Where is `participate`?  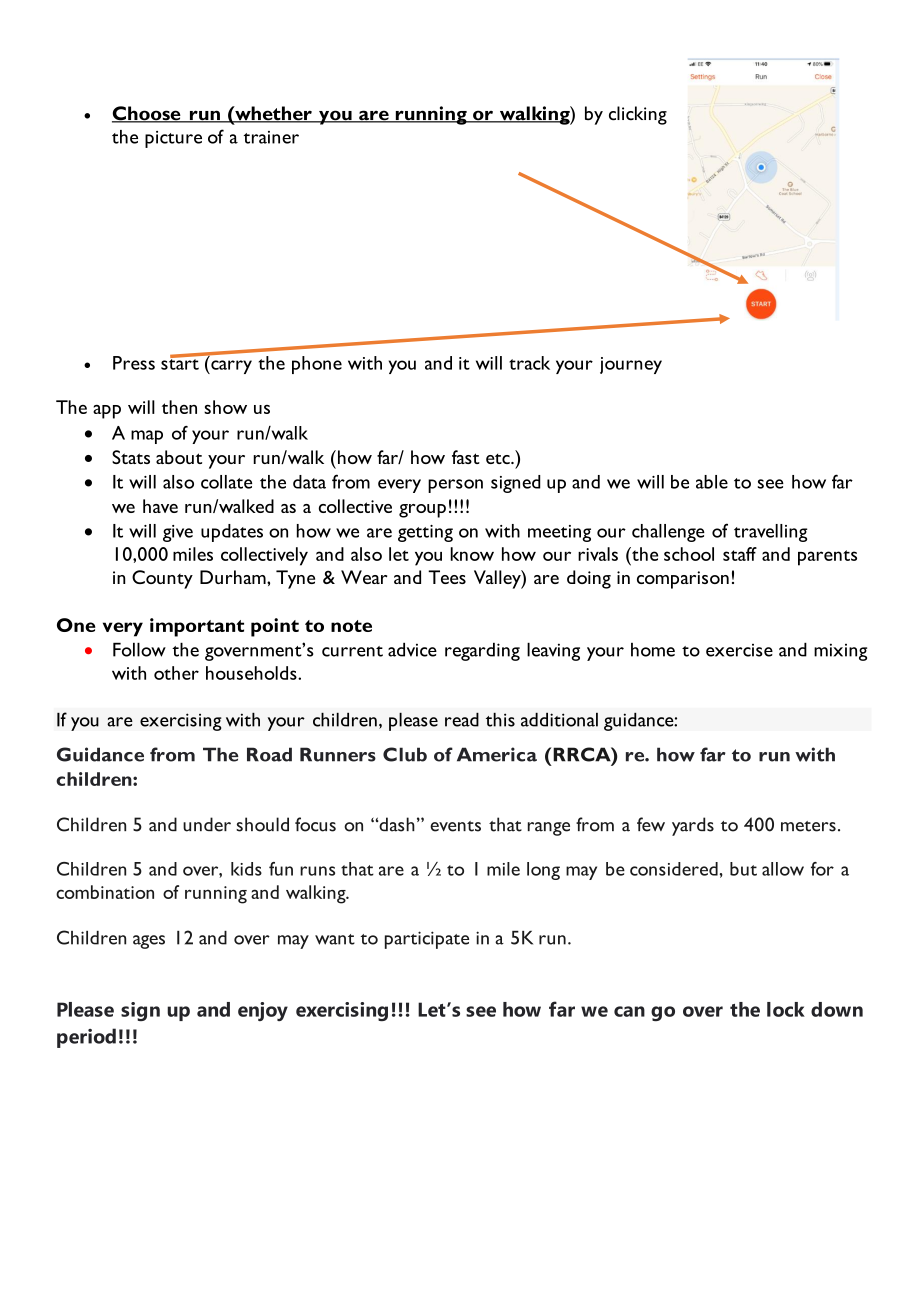
participate is located at coordinates (427, 940).
